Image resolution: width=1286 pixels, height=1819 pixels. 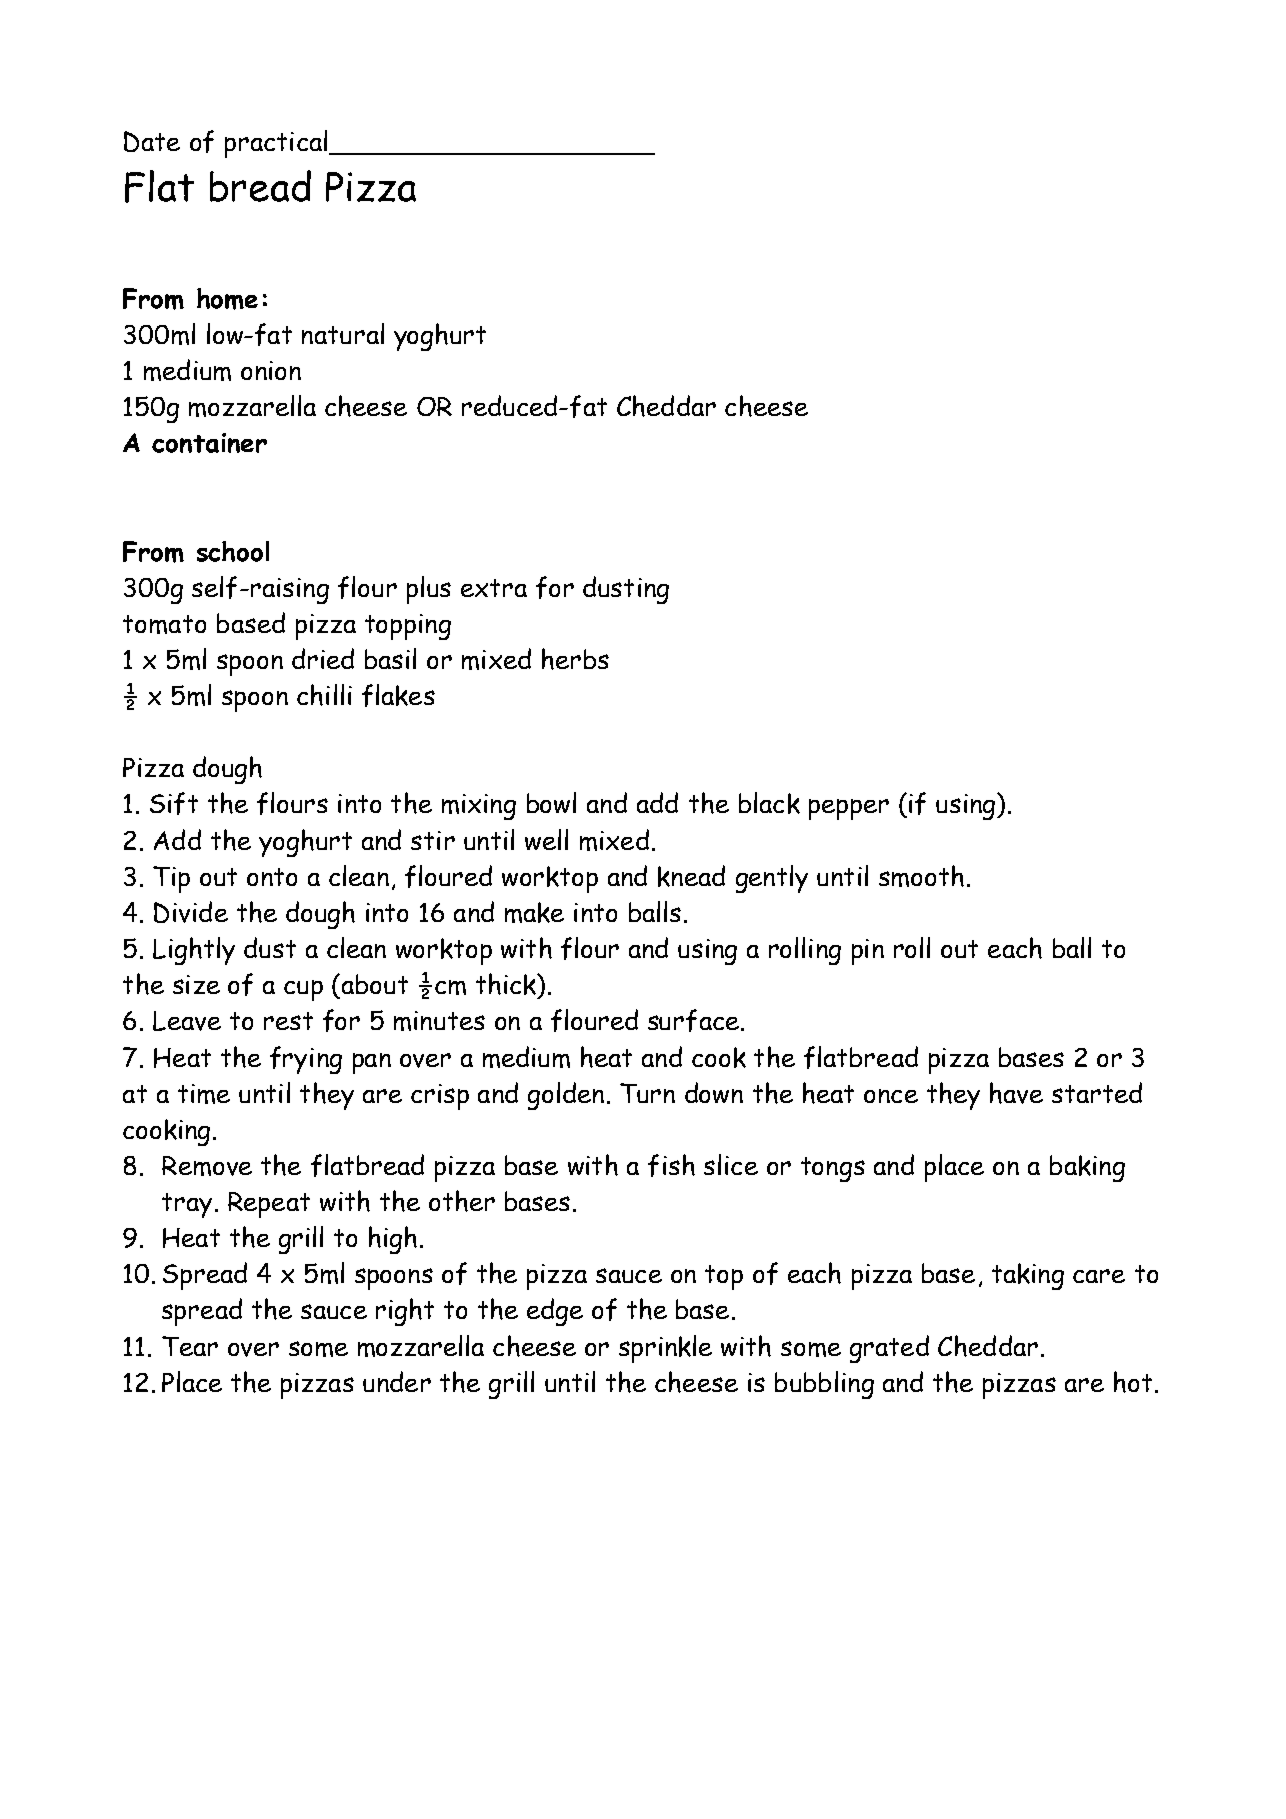 What do you see at coordinates (190, 1346) in the document?
I see `Tear` at bounding box center [190, 1346].
